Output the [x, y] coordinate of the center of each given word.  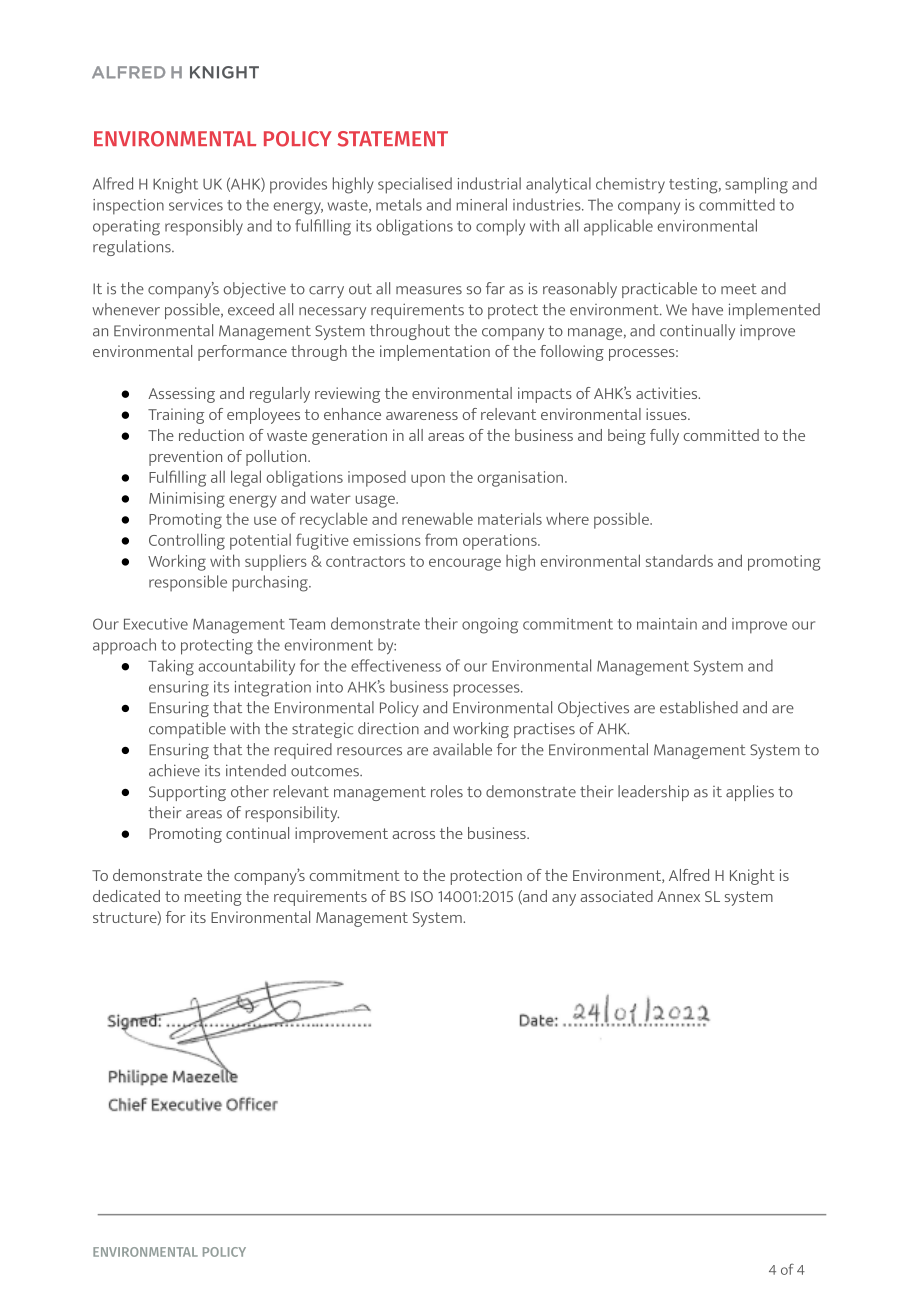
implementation [435, 353]
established [699, 707]
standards [679, 561]
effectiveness [396, 665]
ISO [422, 896]
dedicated [126, 896]
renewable [437, 519]
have [707, 309]
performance [242, 353]
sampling [756, 185]
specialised [415, 185]
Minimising [187, 500]
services [196, 205]
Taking [171, 667]
